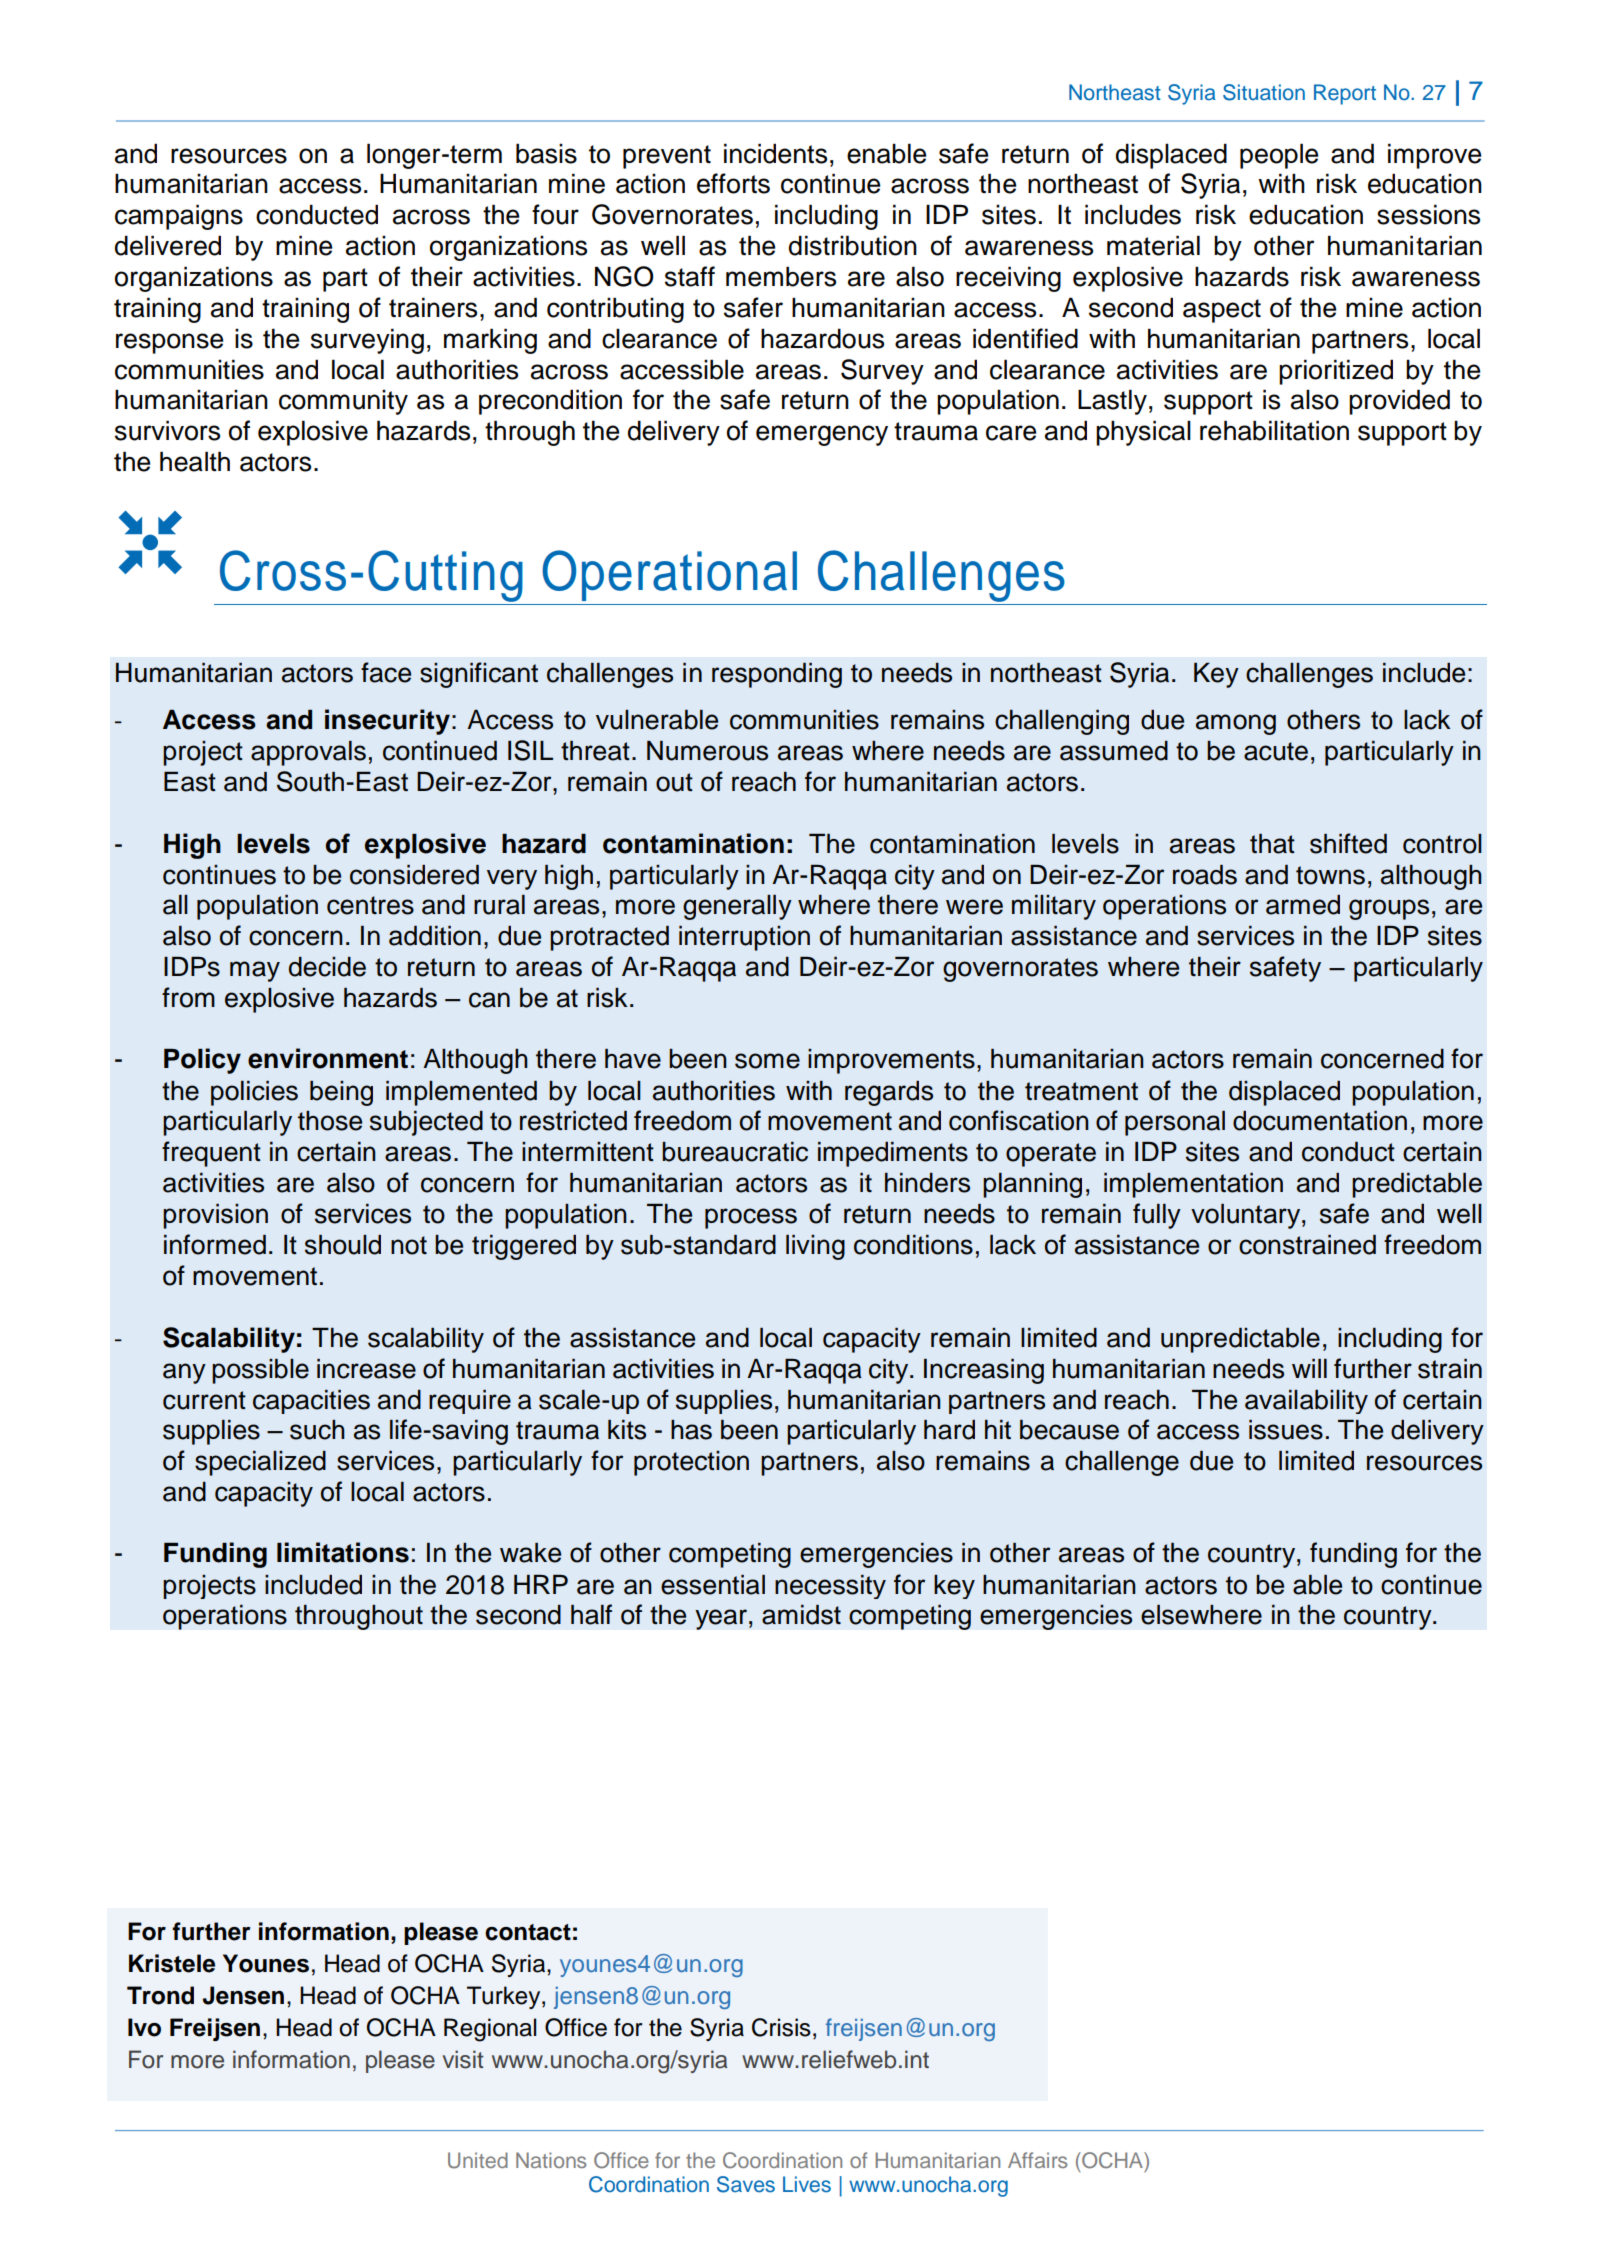 The width and height of the screenshot is (1597, 2258). I want to click on people, so click(1279, 156).
